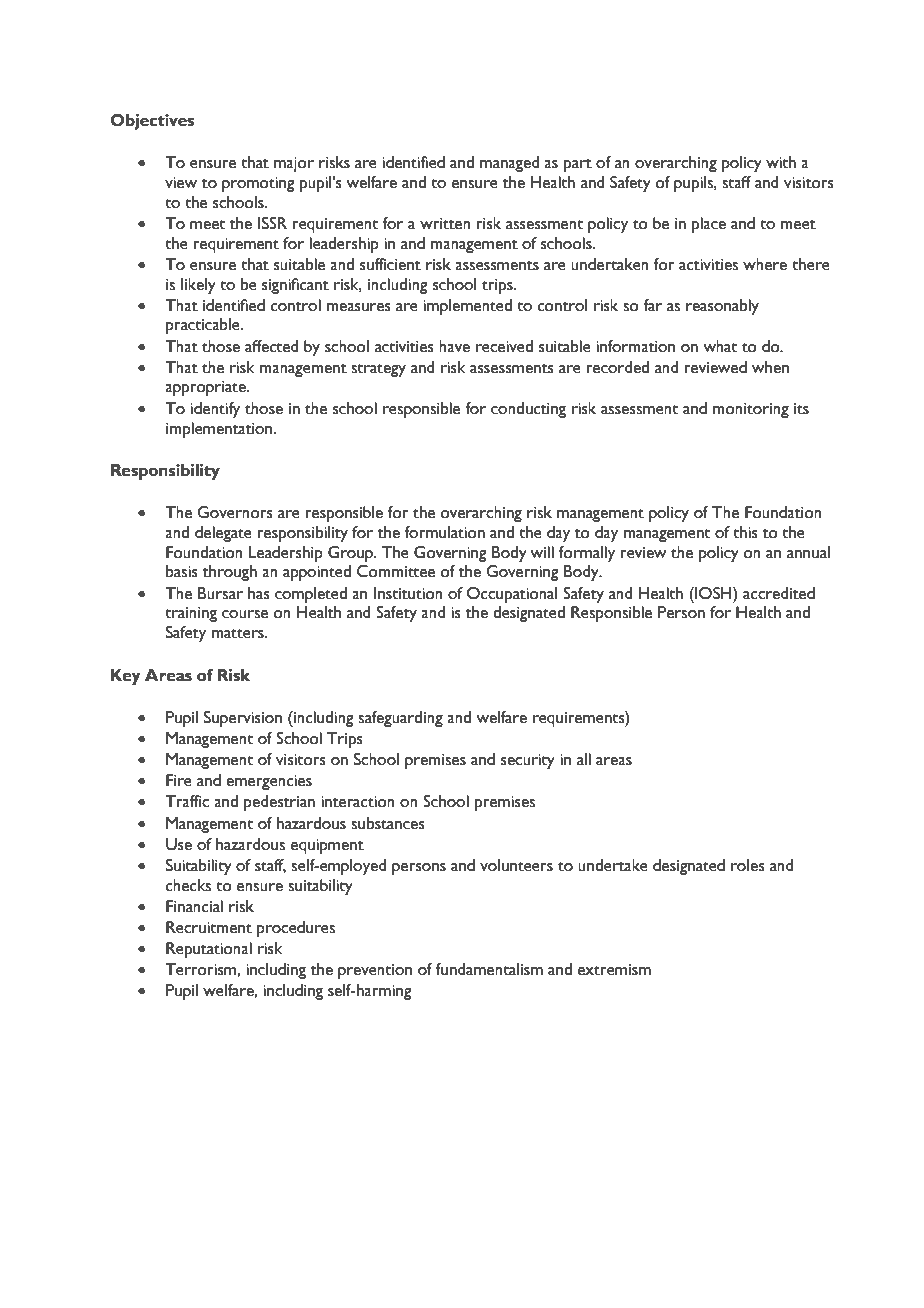 This page has width=924, height=1308. I want to click on extremism, so click(614, 970).
